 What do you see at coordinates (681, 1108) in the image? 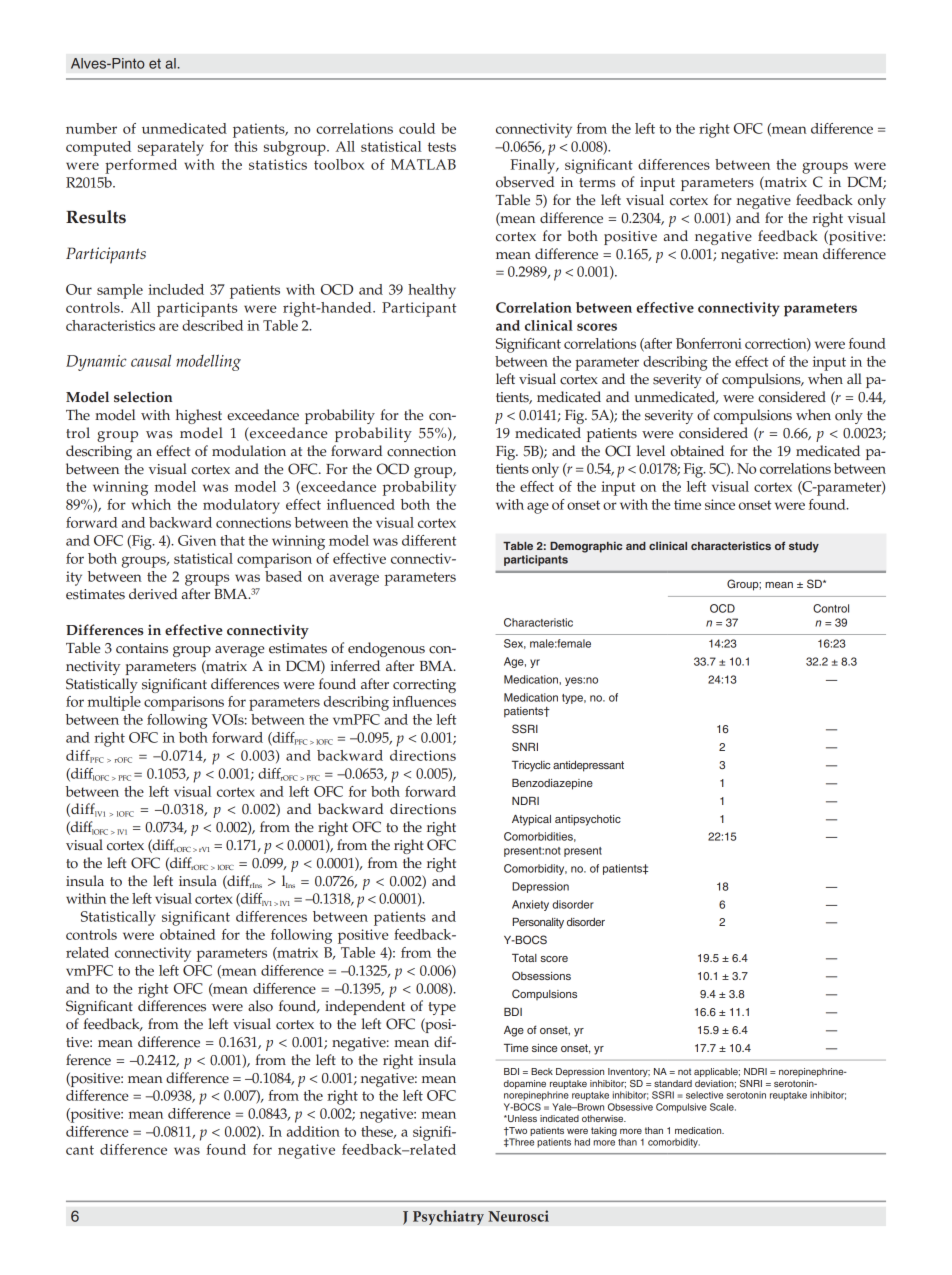
I see `Compulsive` at bounding box center [681, 1108].
